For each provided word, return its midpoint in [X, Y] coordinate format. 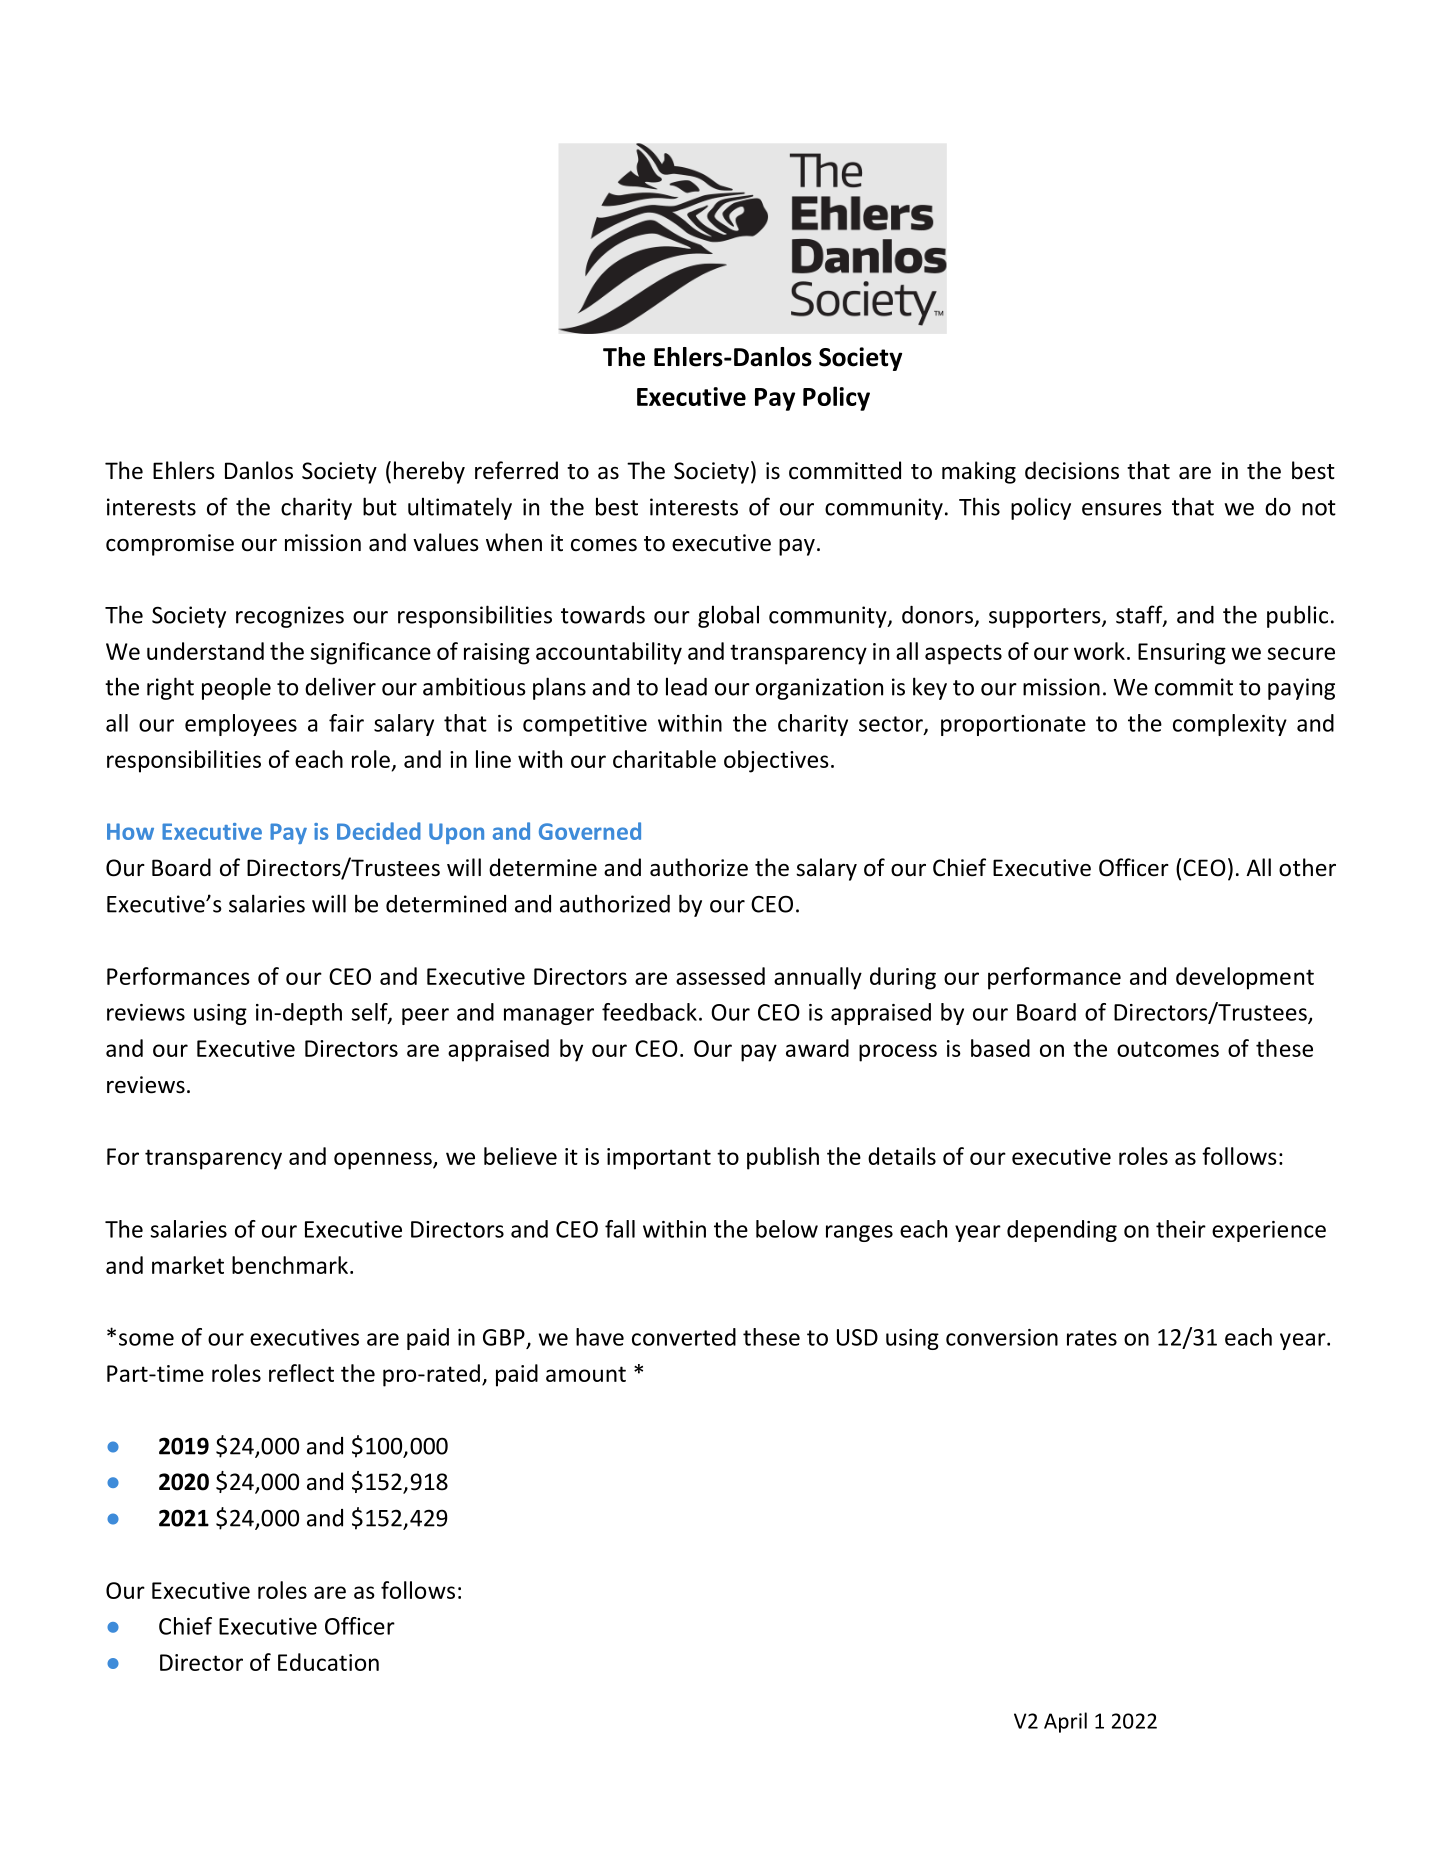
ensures [1121, 509]
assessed [720, 976]
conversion [1002, 1337]
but [380, 506]
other [1307, 867]
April [1065, 1722]
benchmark [290, 1265]
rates [1092, 1338]
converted [684, 1337]
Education [328, 1662]
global [728, 616]
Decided [379, 831]
